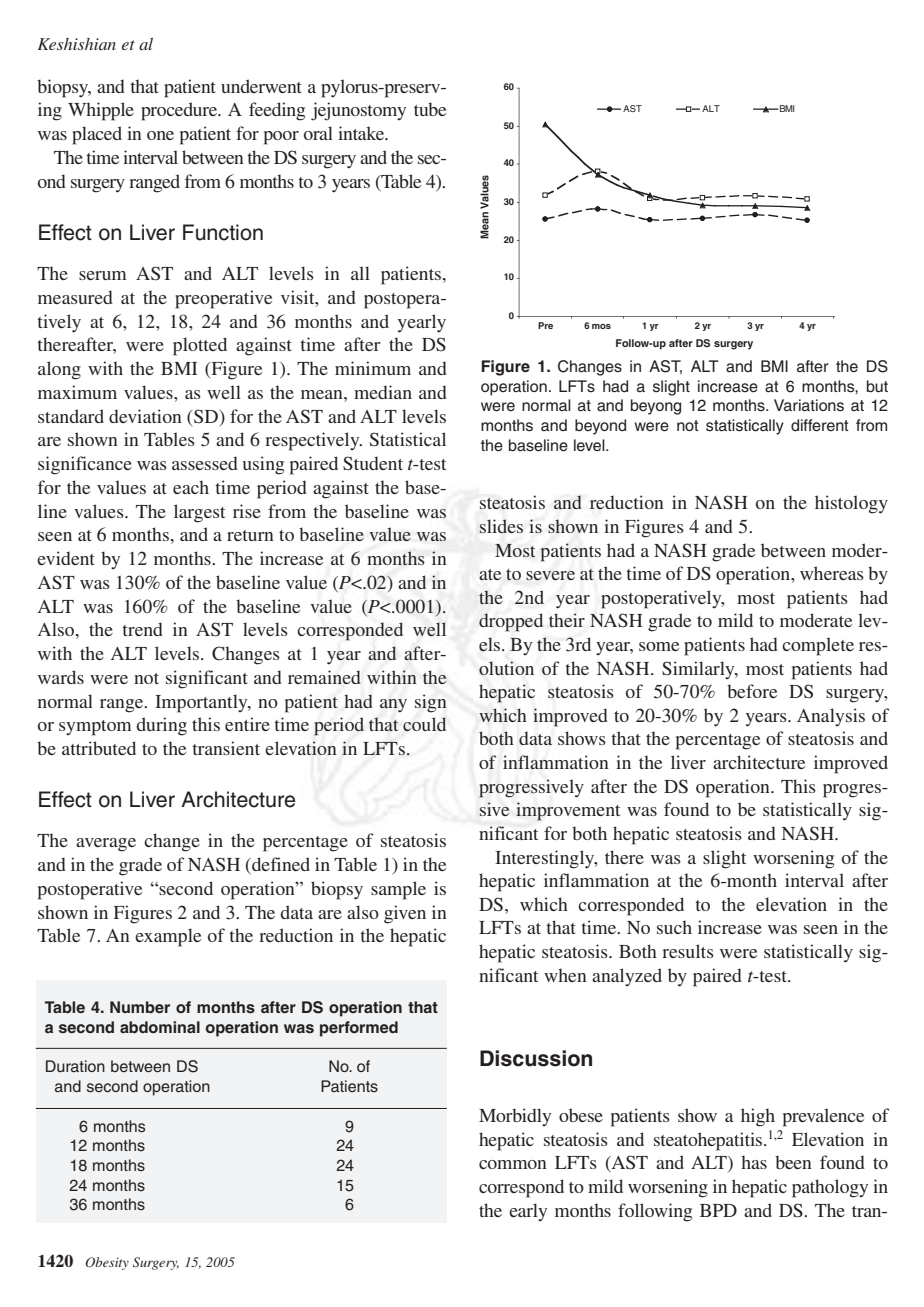  What do you see at coordinates (809, 405) in the page?
I see `Variations` at bounding box center [809, 405].
